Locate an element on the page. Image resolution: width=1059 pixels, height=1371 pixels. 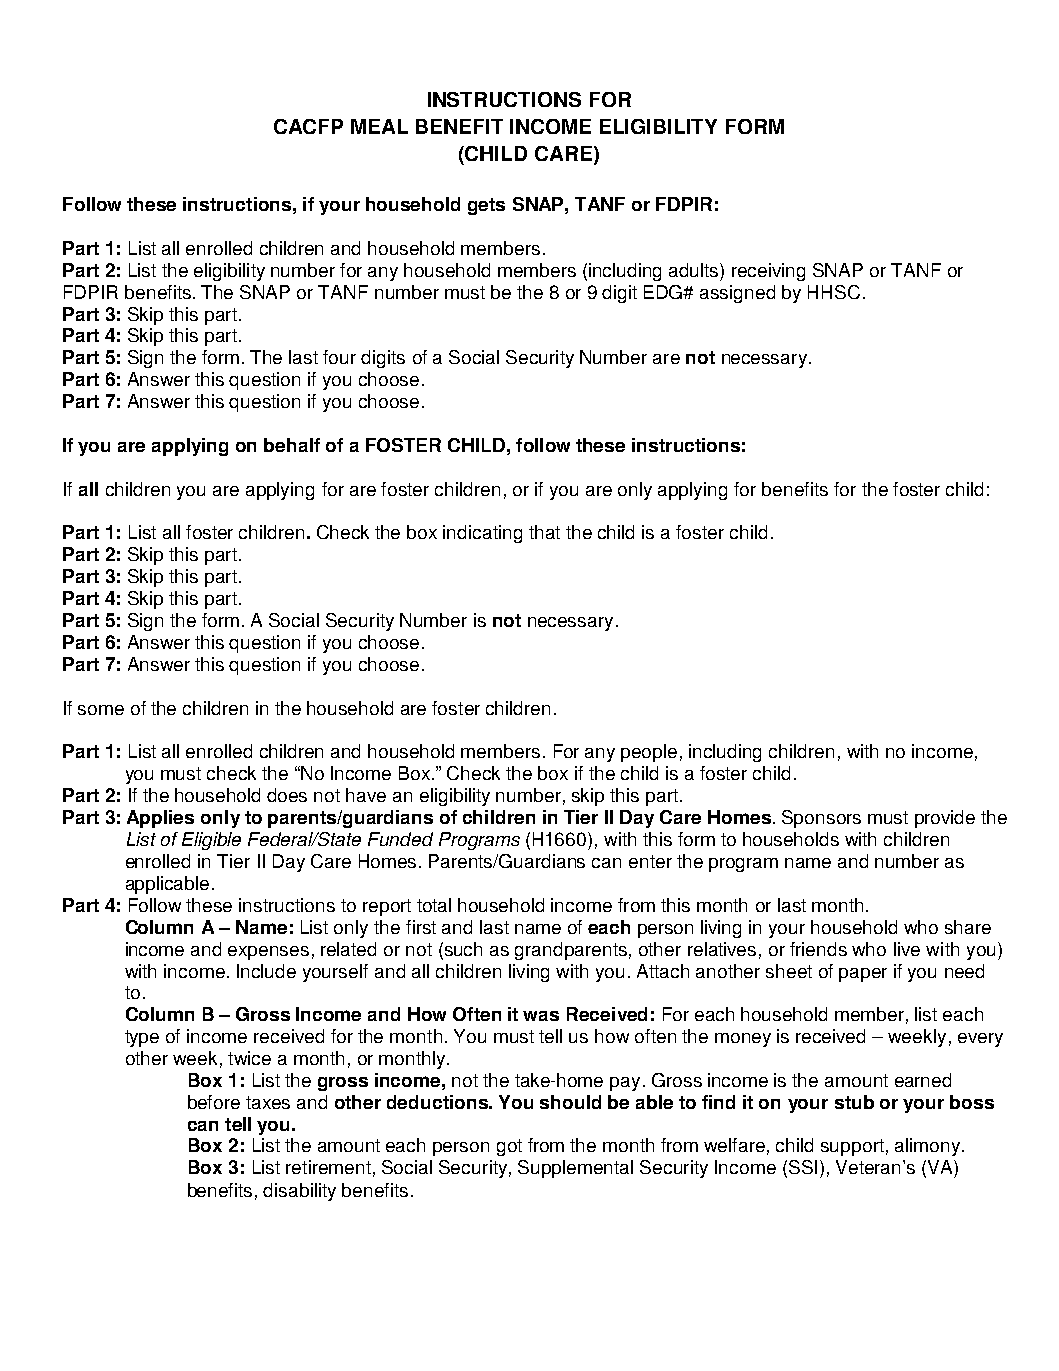
that is located at coordinates (544, 532).
